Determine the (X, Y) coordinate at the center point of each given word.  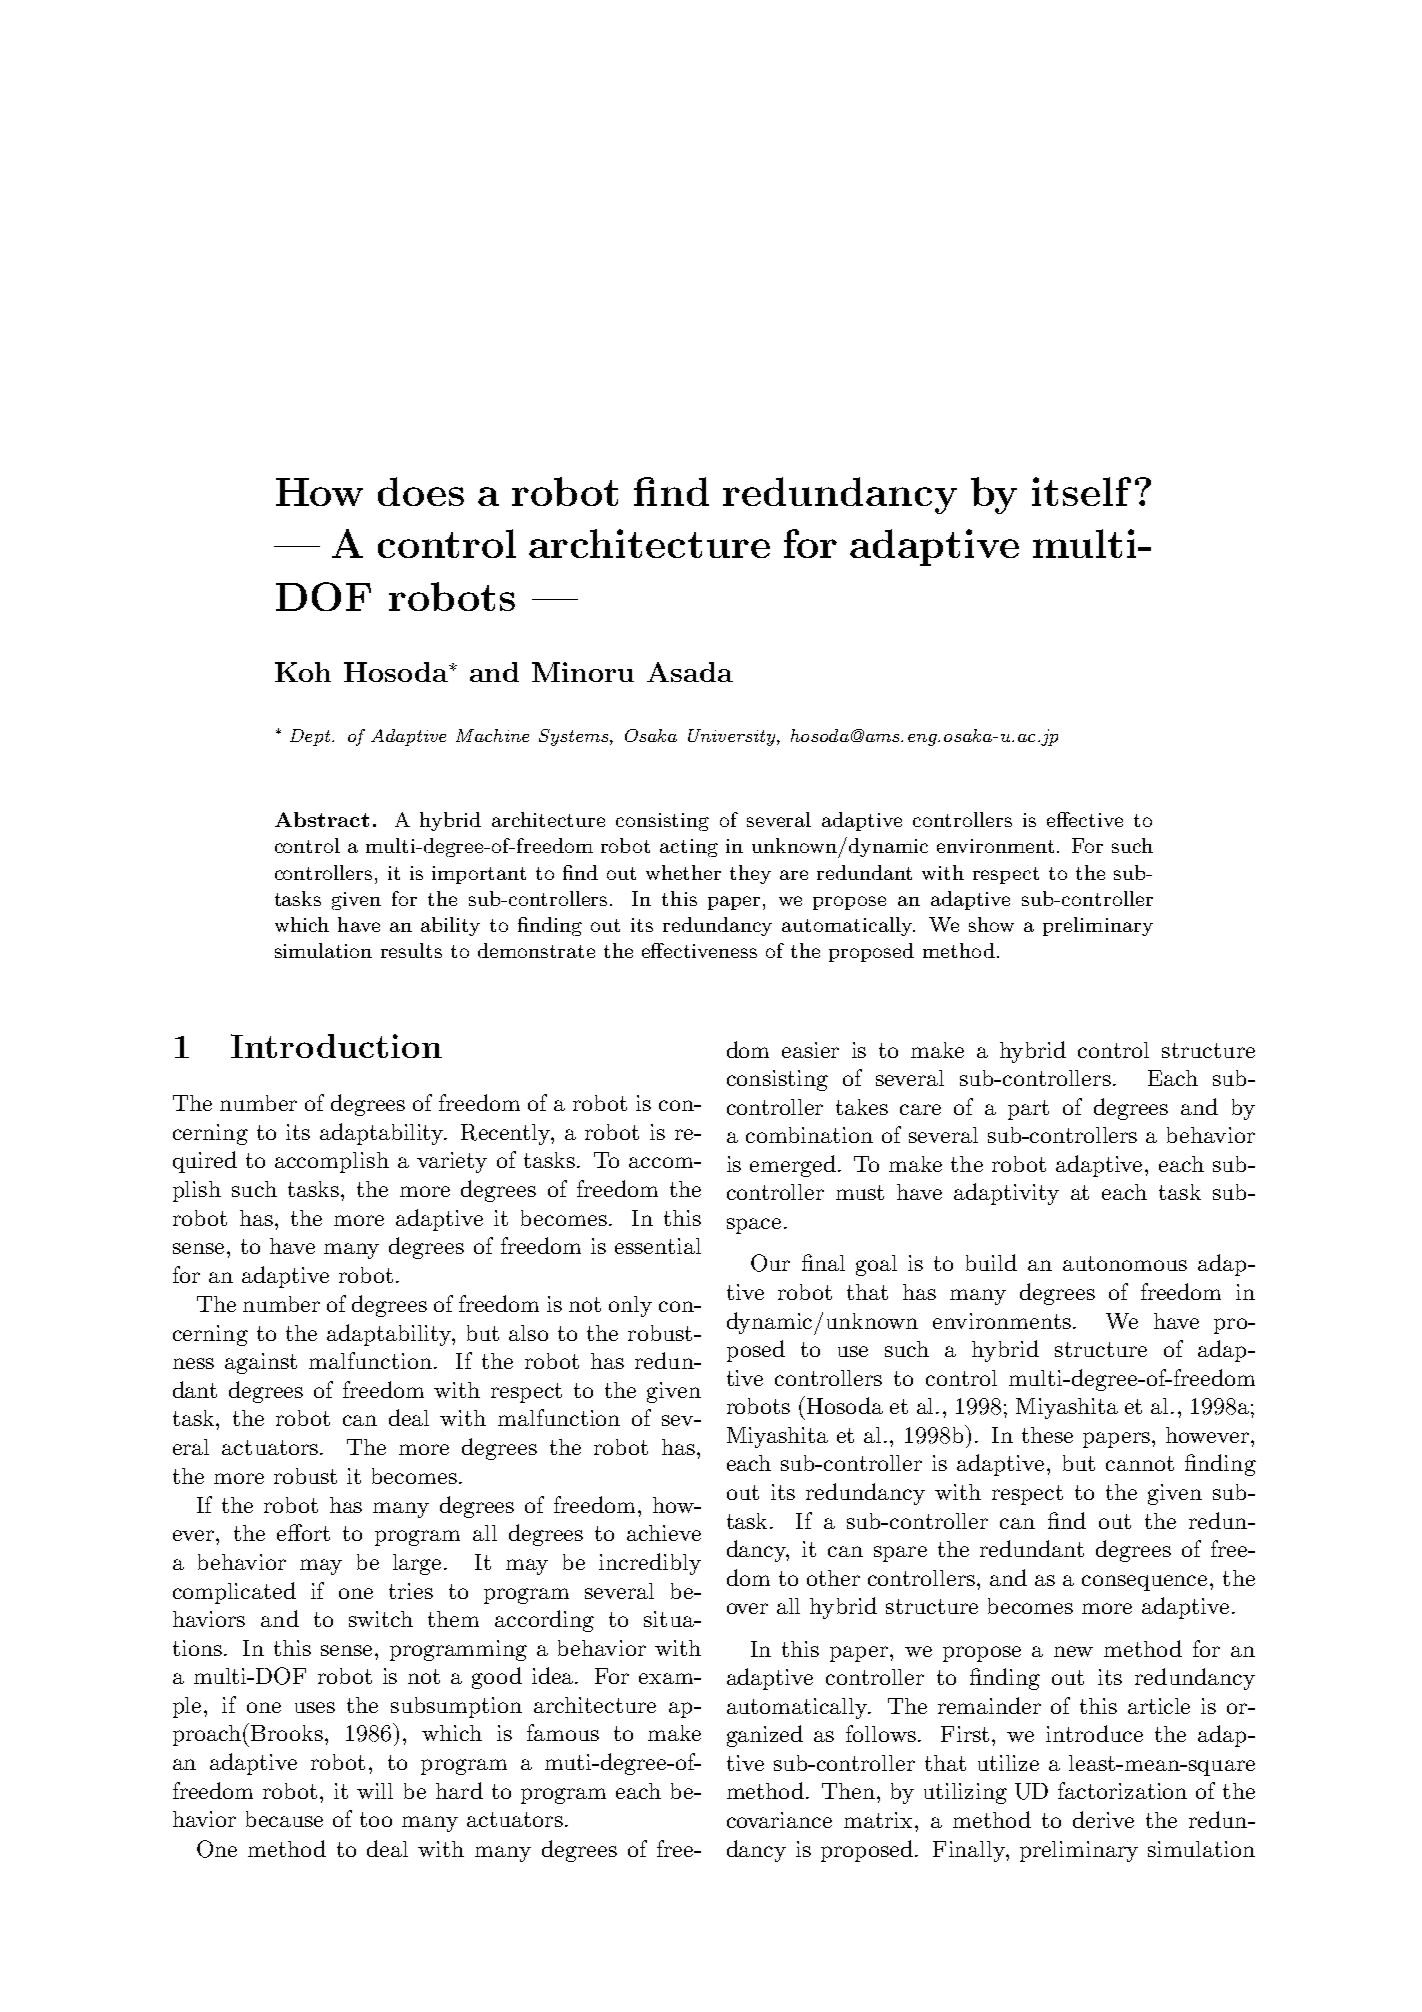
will (375, 1791)
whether (683, 872)
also (528, 1333)
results (411, 950)
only (630, 1306)
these (1047, 1435)
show (991, 924)
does (421, 491)
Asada (690, 672)
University (733, 737)
